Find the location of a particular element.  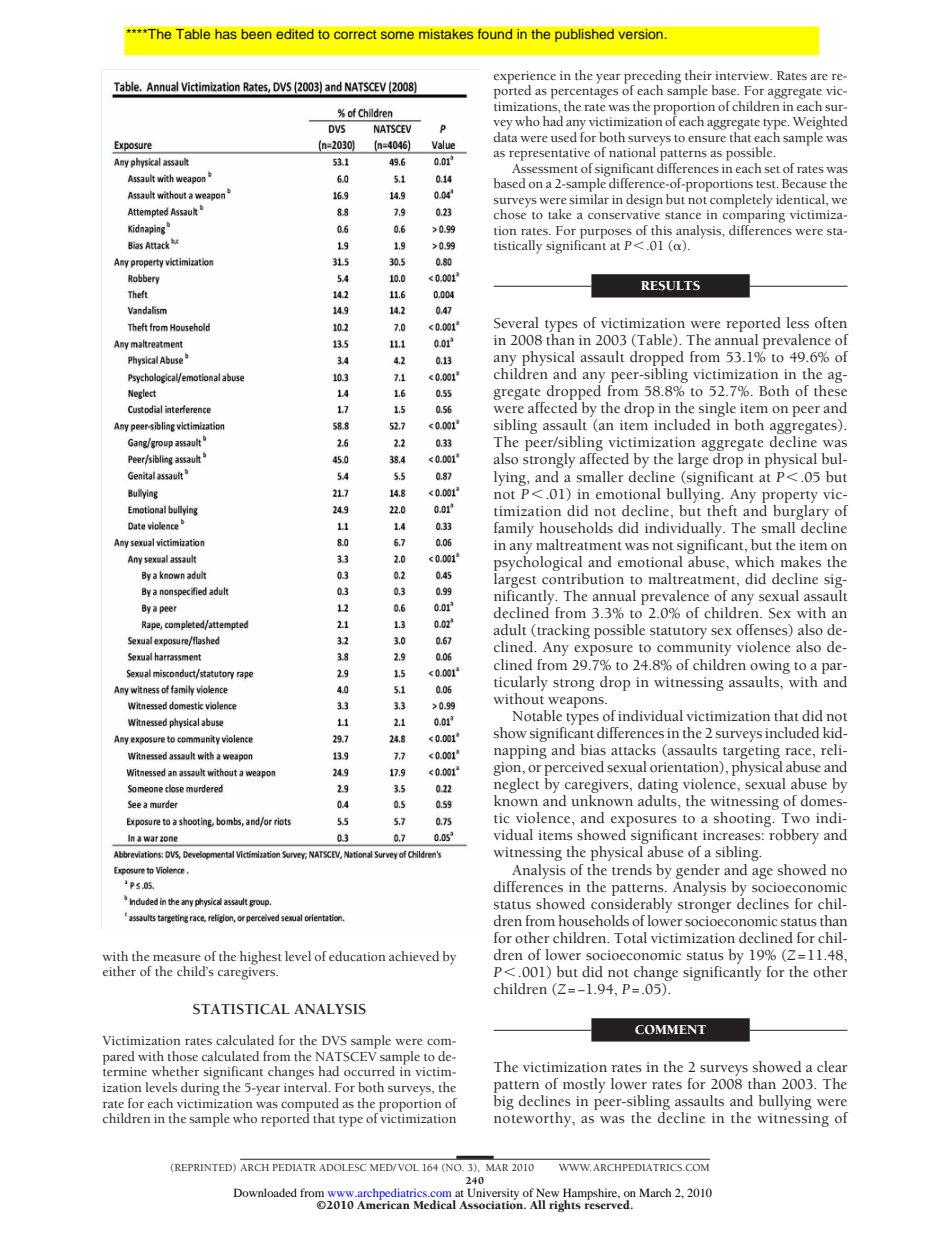

highest is located at coordinates (261, 958).
